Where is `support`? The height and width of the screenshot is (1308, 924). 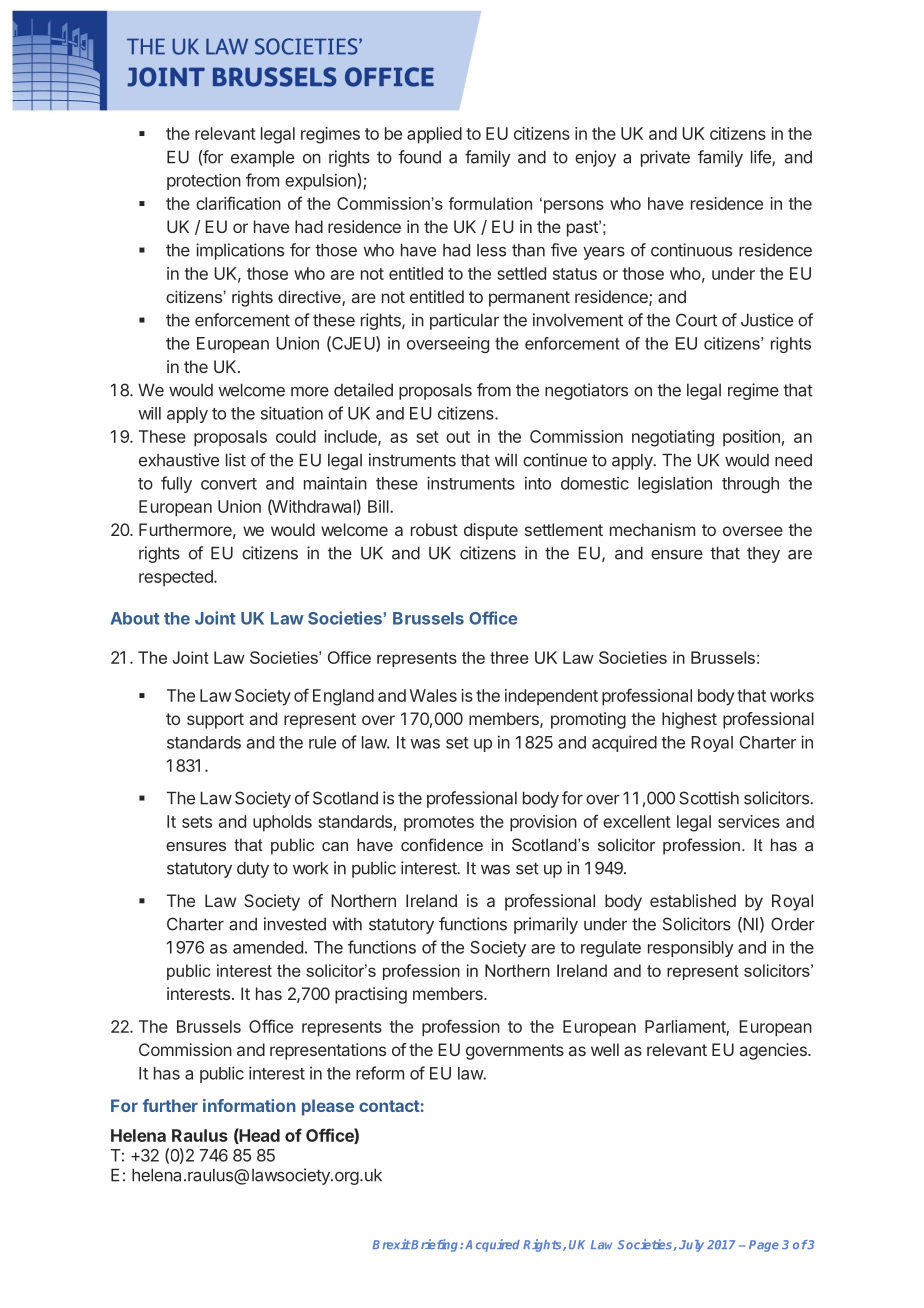 support is located at coordinates (215, 721).
